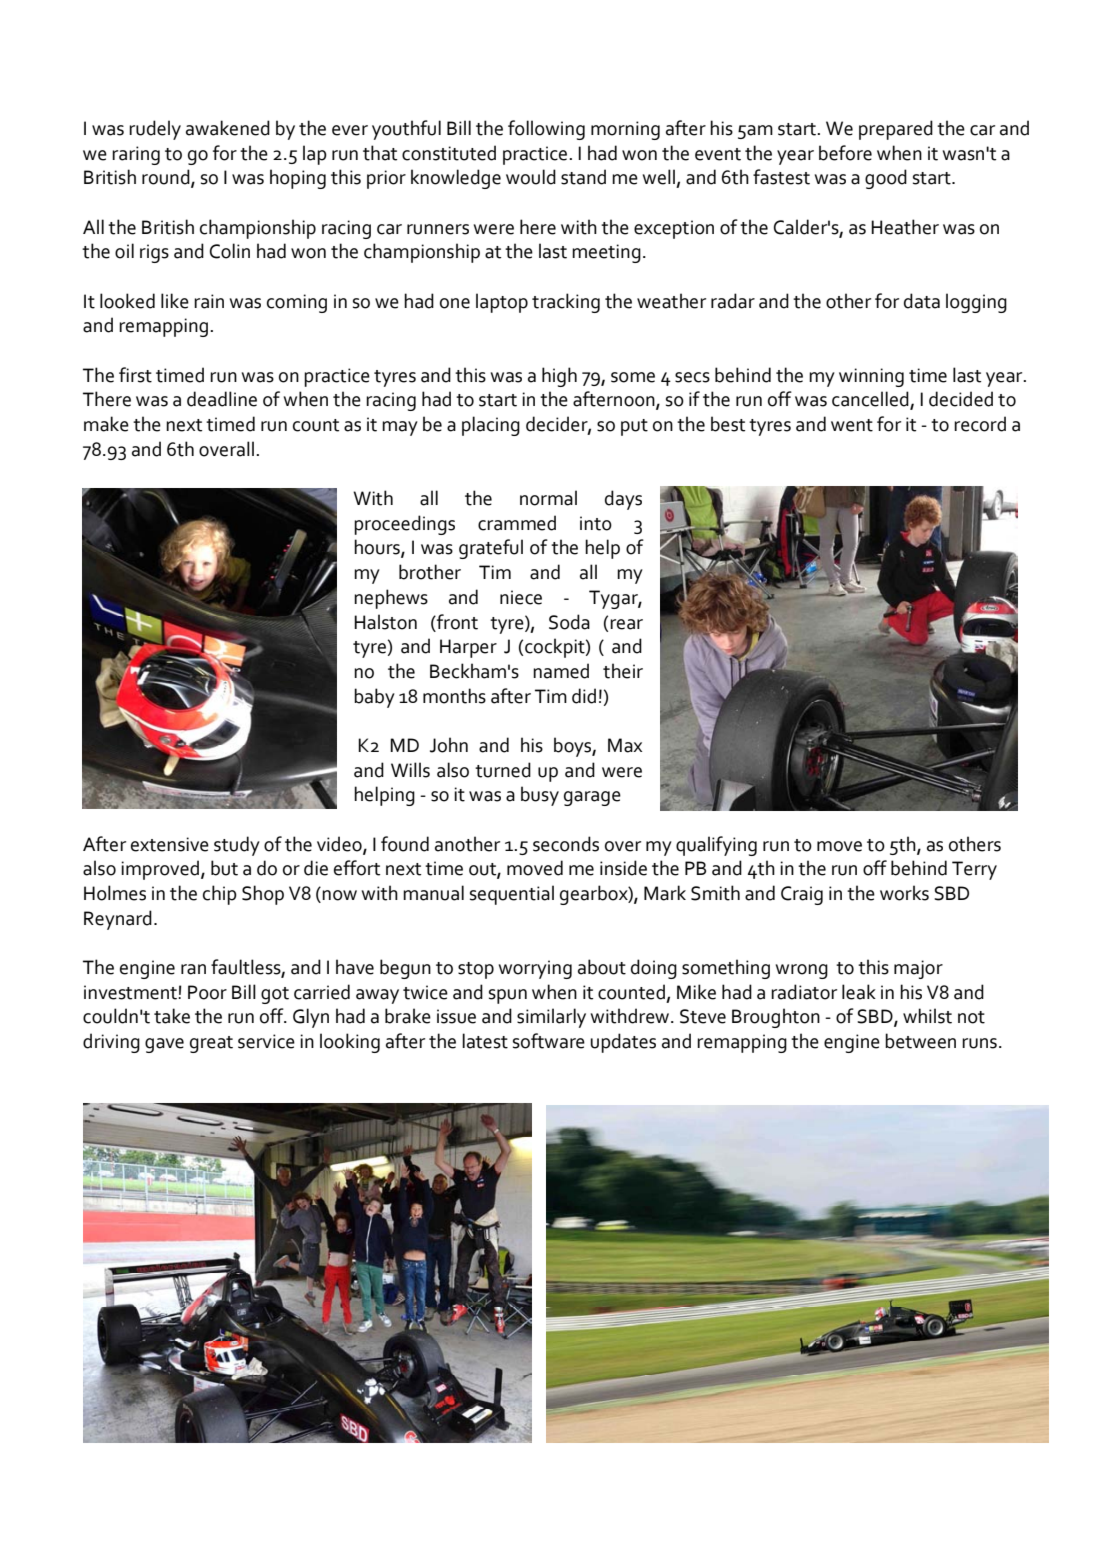 This screenshot has height=1548, width=1094. What do you see at coordinates (845, 153) in the screenshot?
I see `before` at bounding box center [845, 153].
